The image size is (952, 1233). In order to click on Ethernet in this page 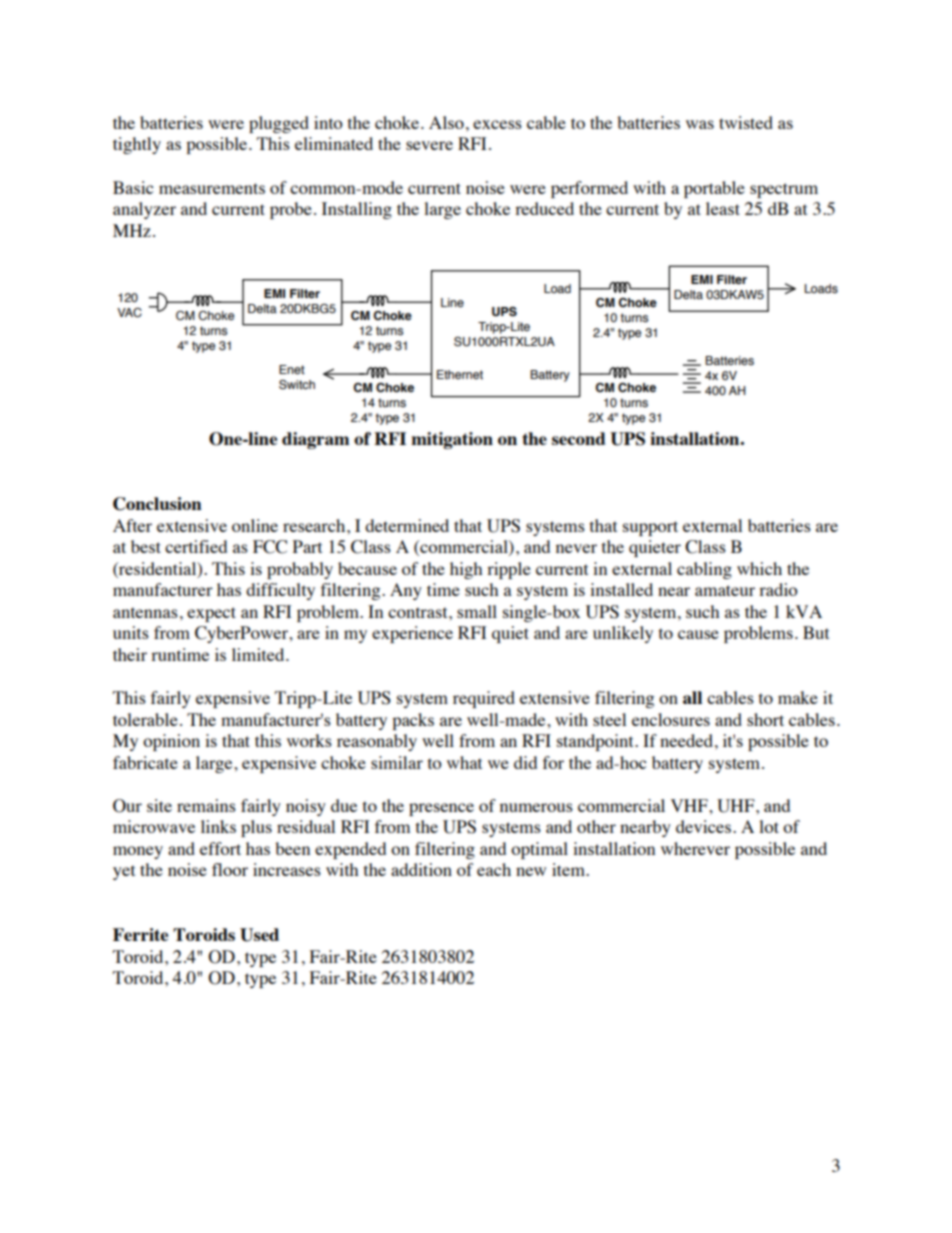, I will do `click(460, 374)`.
